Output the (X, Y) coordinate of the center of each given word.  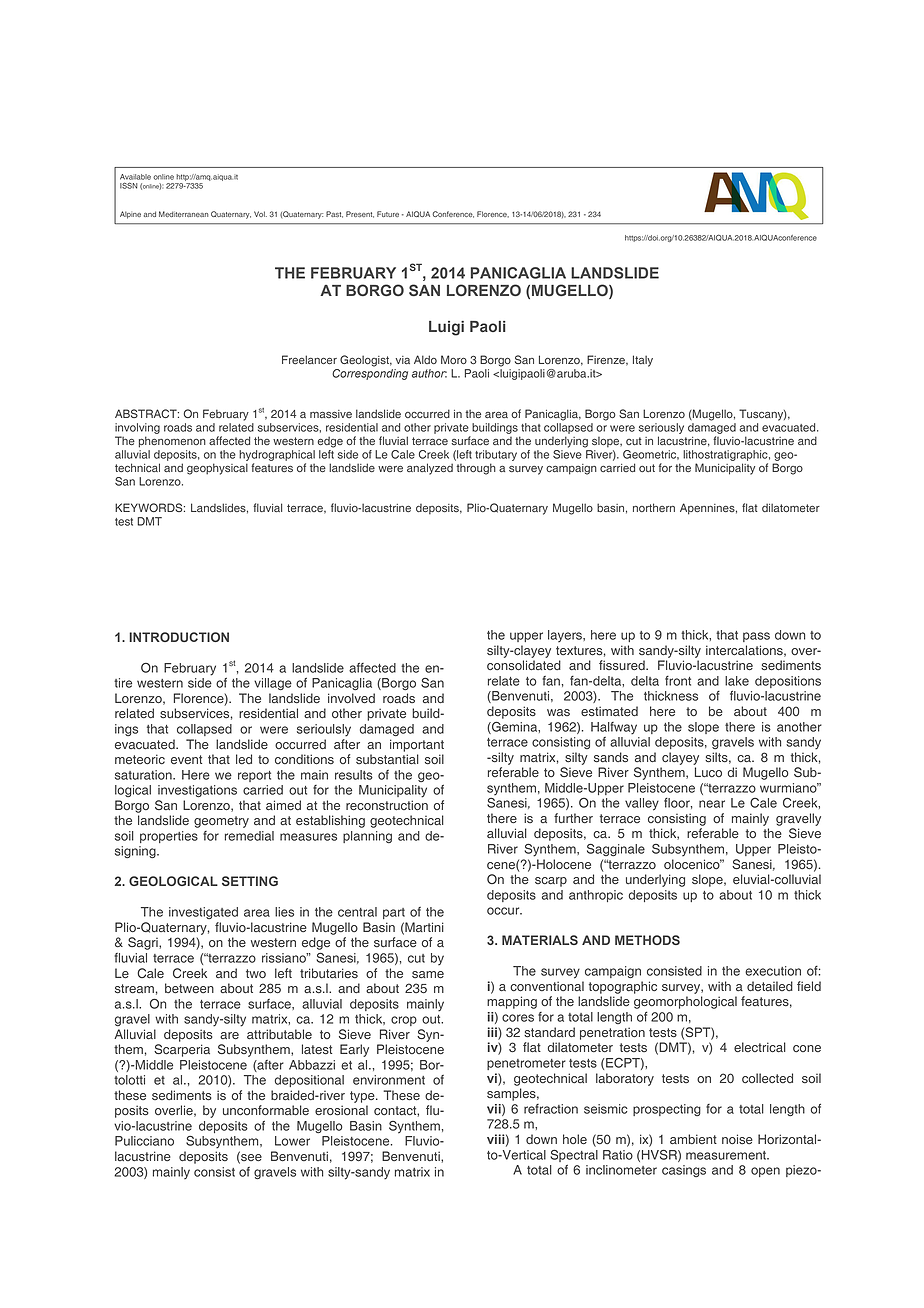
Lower (292, 1141)
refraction (551, 1109)
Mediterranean (183, 214)
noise (737, 1139)
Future (388, 214)
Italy (643, 361)
